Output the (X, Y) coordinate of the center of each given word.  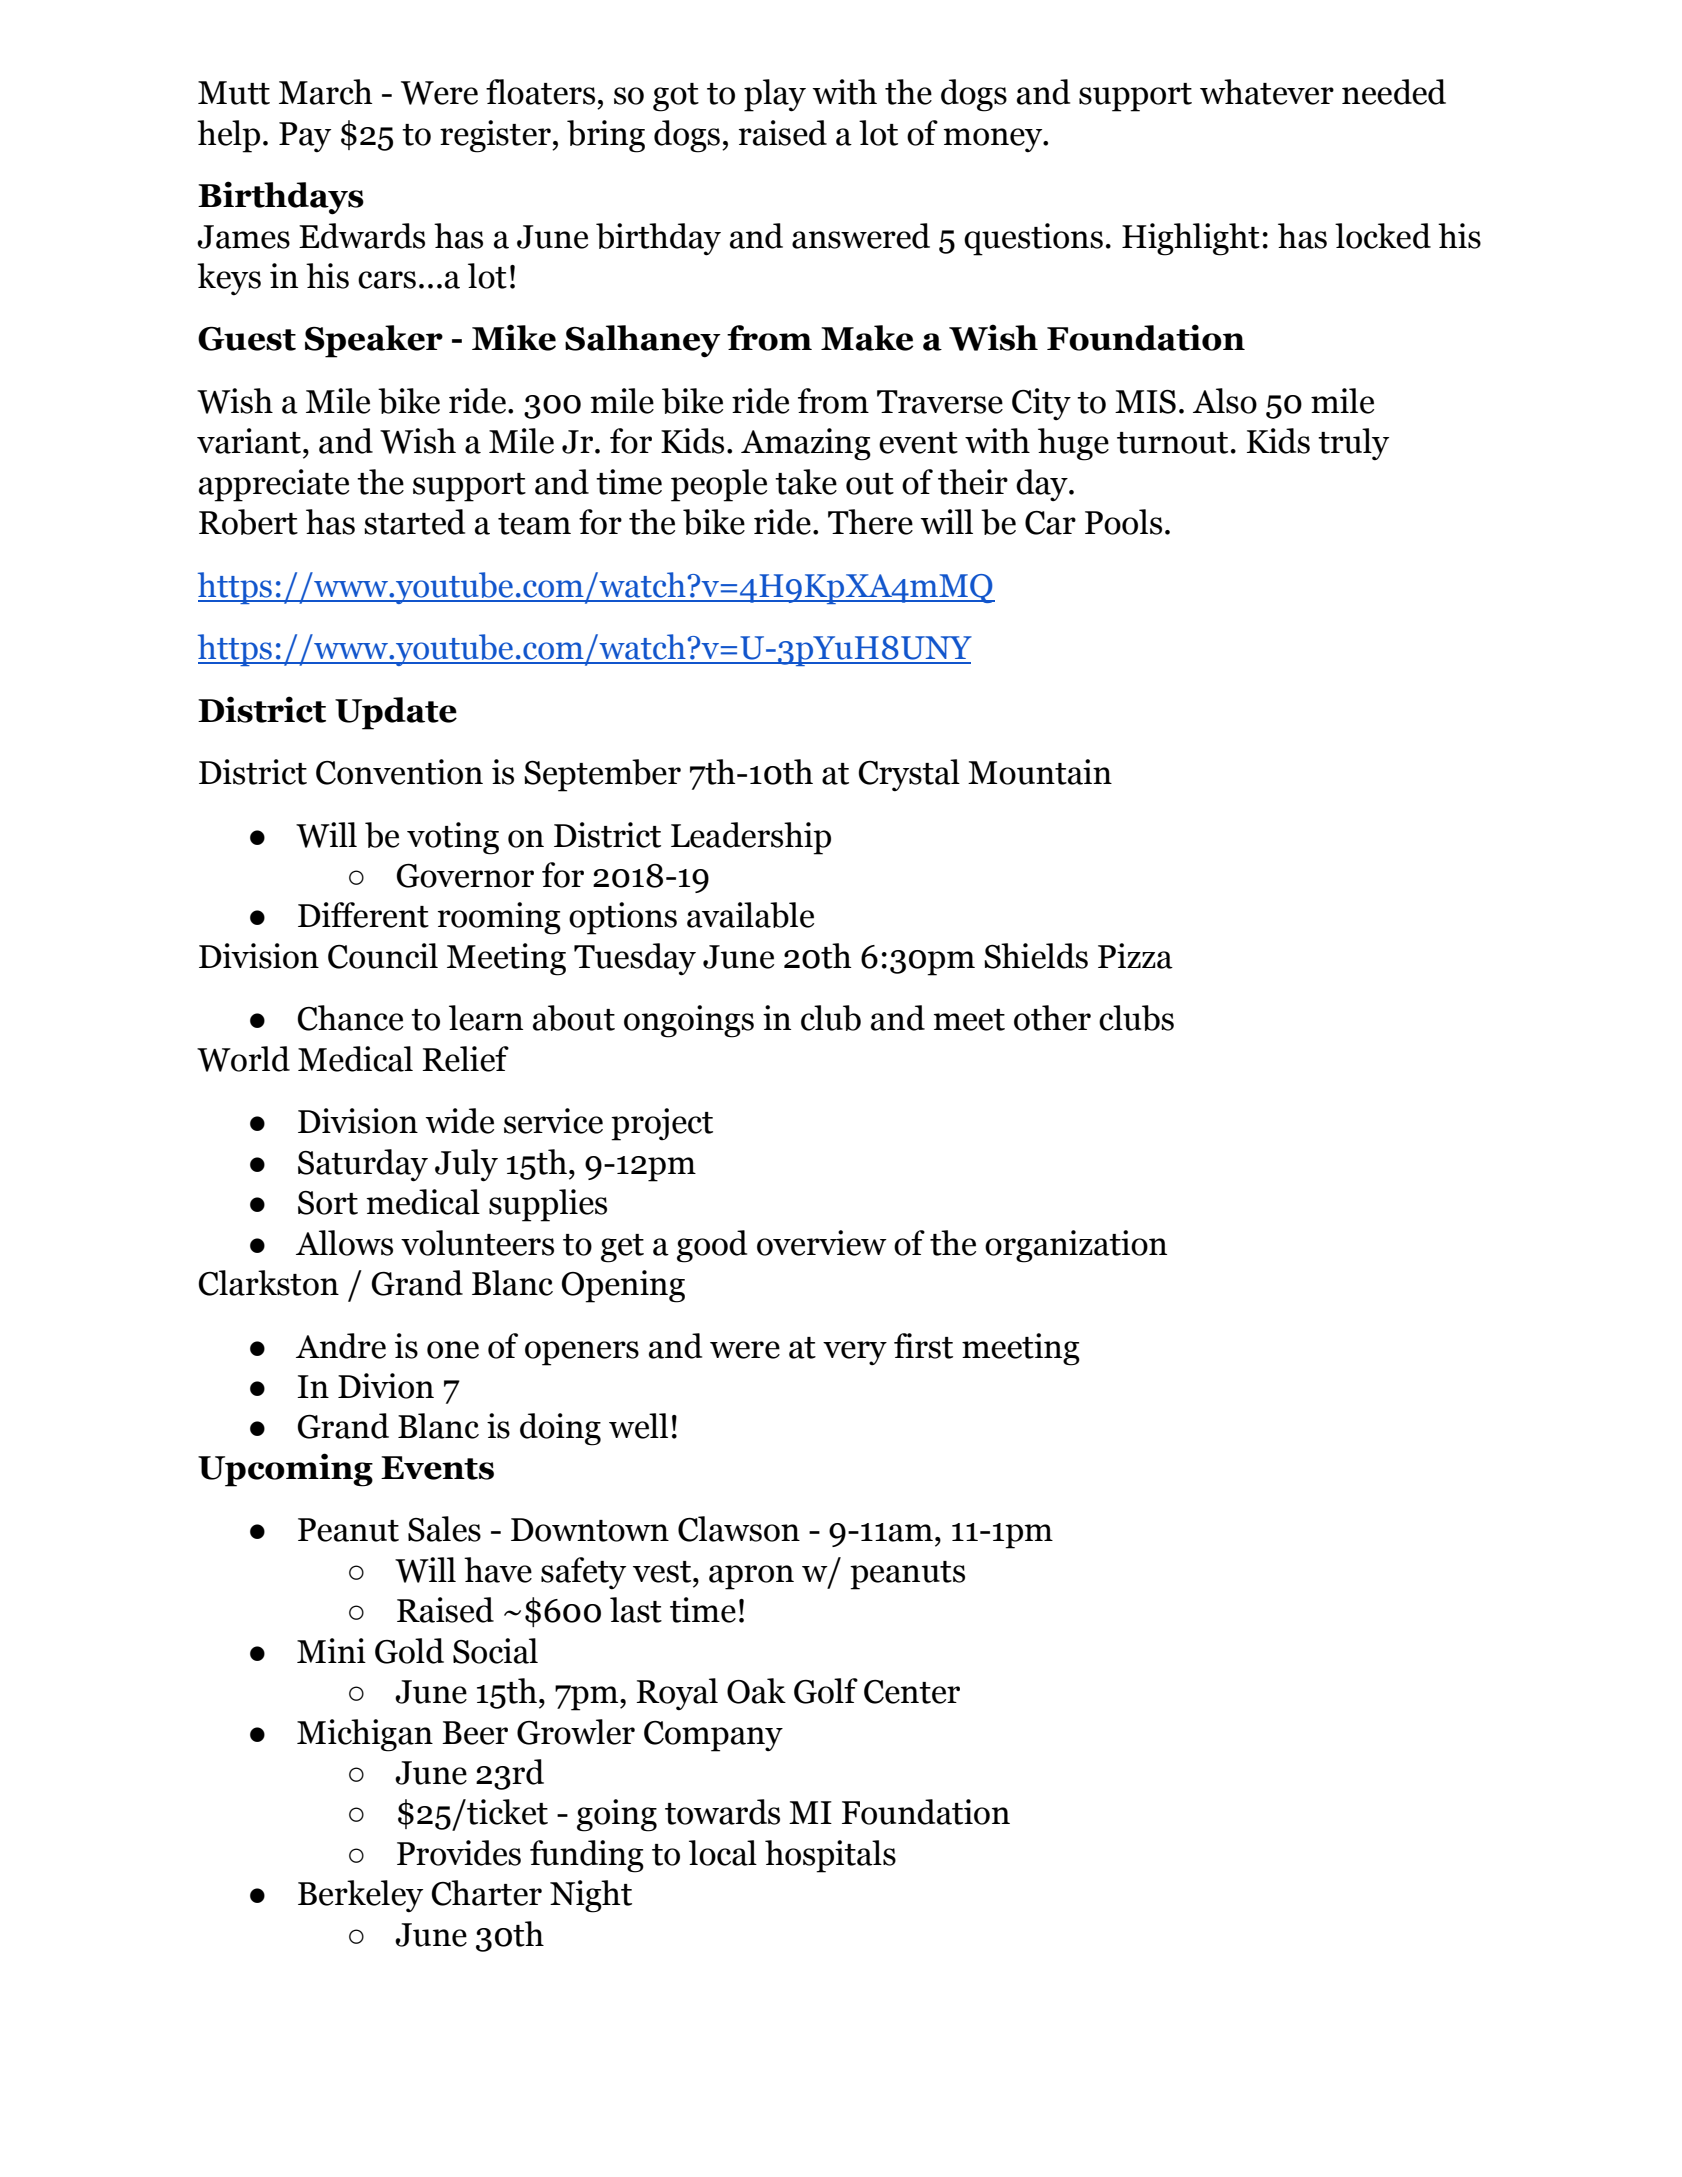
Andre (341, 1346)
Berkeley (360, 1896)
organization (1076, 1246)
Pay (305, 137)
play (775, 95)
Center (912, 1692)
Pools (1123, 522)
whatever (1267, 92)
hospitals (830, 1856)
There (870, 522)
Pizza (1135, 956)
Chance (350, 1018)
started (414, 522)
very (855, 1353)
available (750, 915)
